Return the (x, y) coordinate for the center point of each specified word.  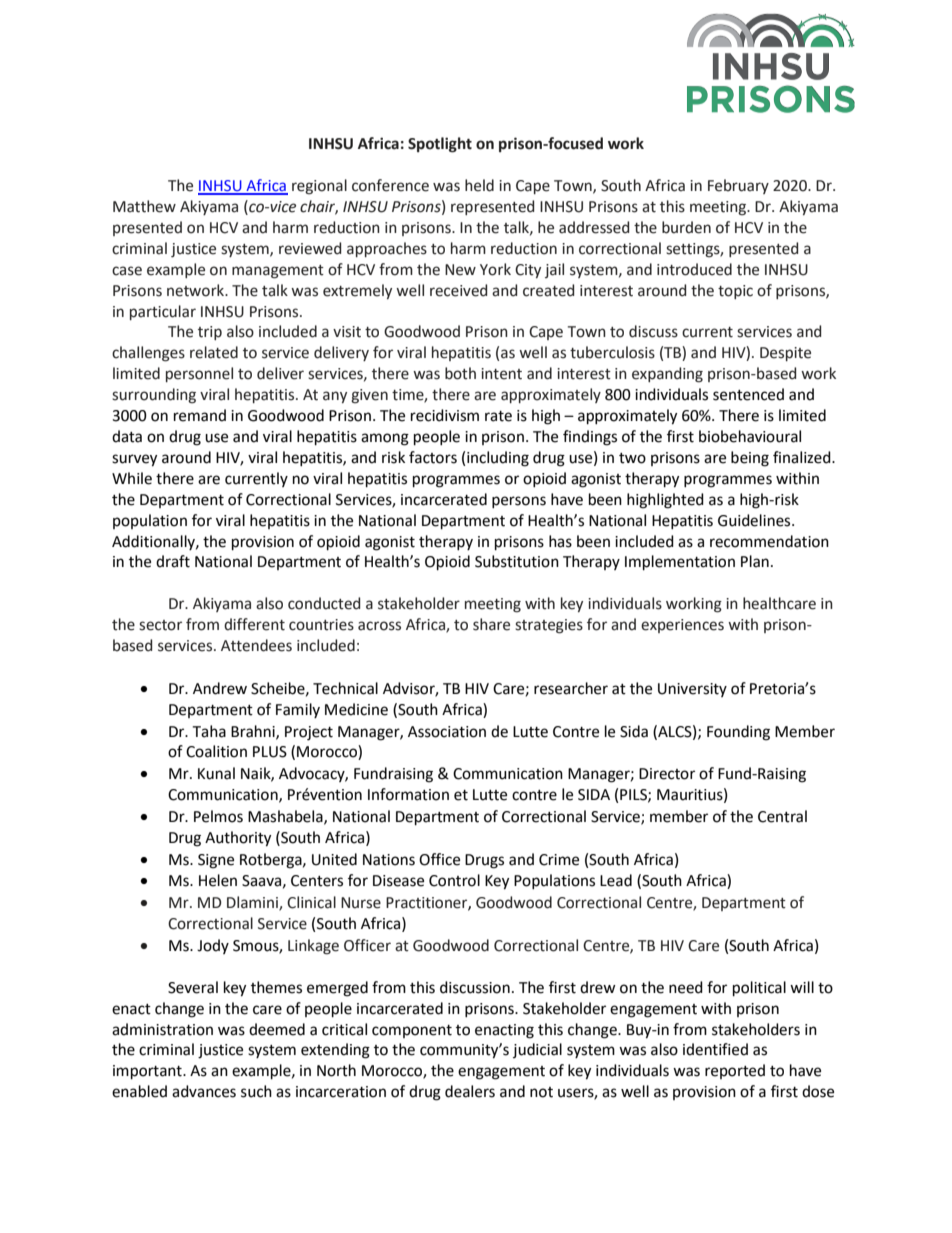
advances (204, 1091)
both (460, 373)
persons (519, 502)
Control (454, 880)
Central (782, 816)
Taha (209, 731)
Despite (785, 354)
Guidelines (755, 520)
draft (173, 561)
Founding (738, 733)
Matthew (144, 206)
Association (447, 732)
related (214, 352)
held (479, 185)
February (738, 186)
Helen (218, 880)
